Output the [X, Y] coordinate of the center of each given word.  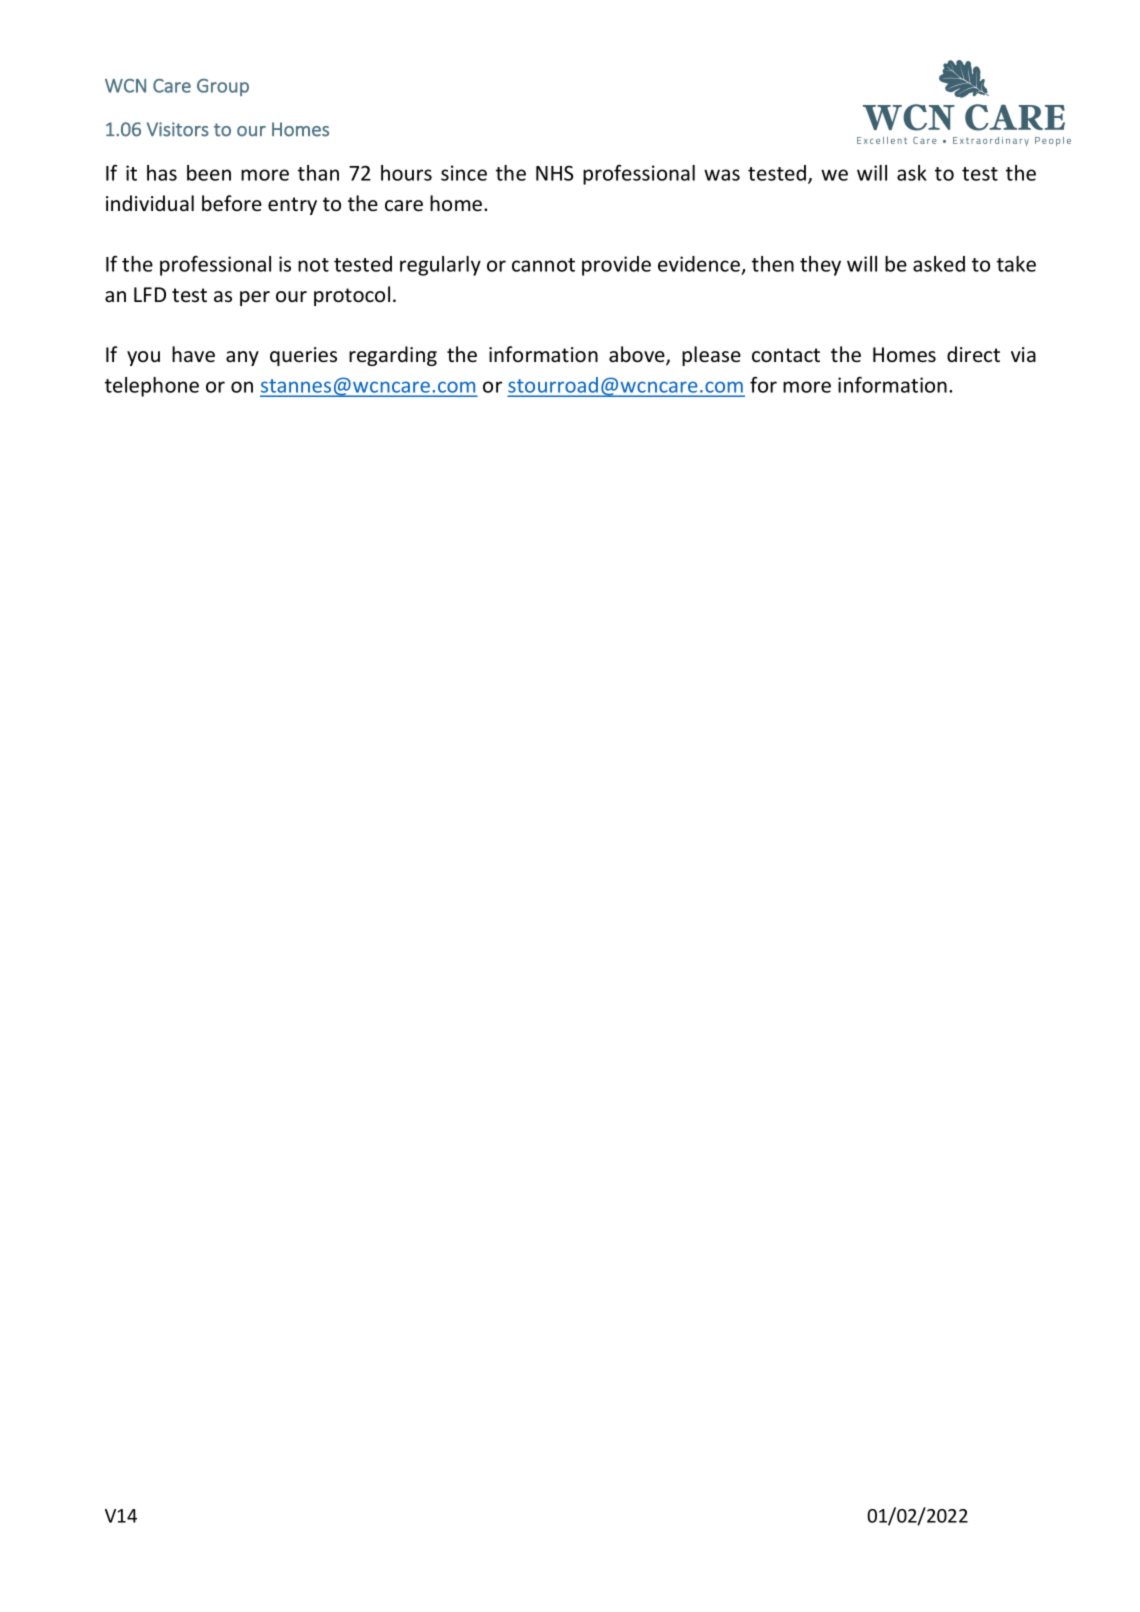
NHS [555, 173]
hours [406, 173]
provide [616, 266]
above [638, 355]
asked [939, 264]
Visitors [178, 129]
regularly [440, 266]
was [722, 175]
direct [973, 354]
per [255, 298]
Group [223, 87]
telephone [152, 387]
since [464, 173]
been [209, 173]
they [820, 266]
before [232, 203]
